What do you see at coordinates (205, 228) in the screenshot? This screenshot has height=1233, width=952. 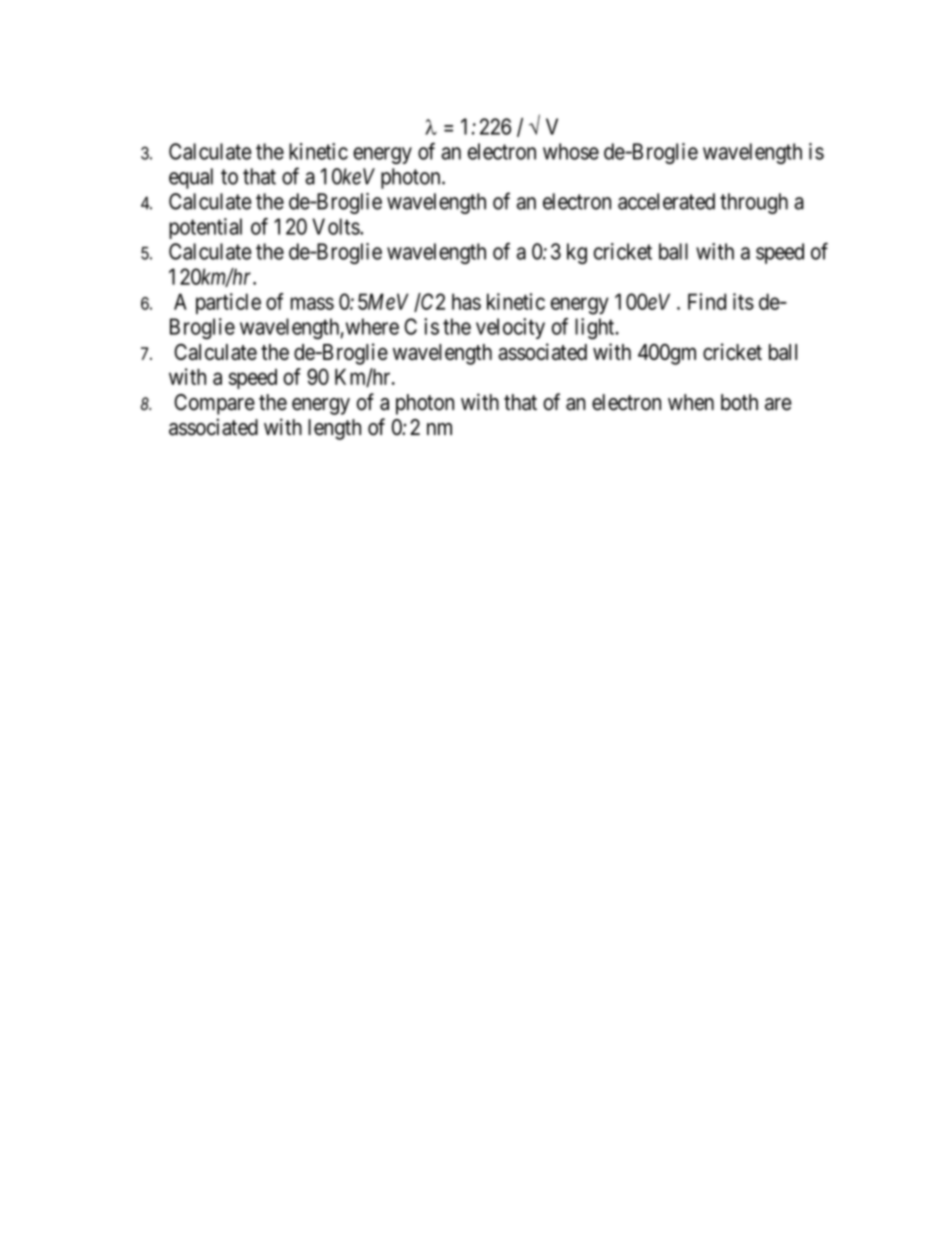 I see `potential` at bounding box center [205, 228].
